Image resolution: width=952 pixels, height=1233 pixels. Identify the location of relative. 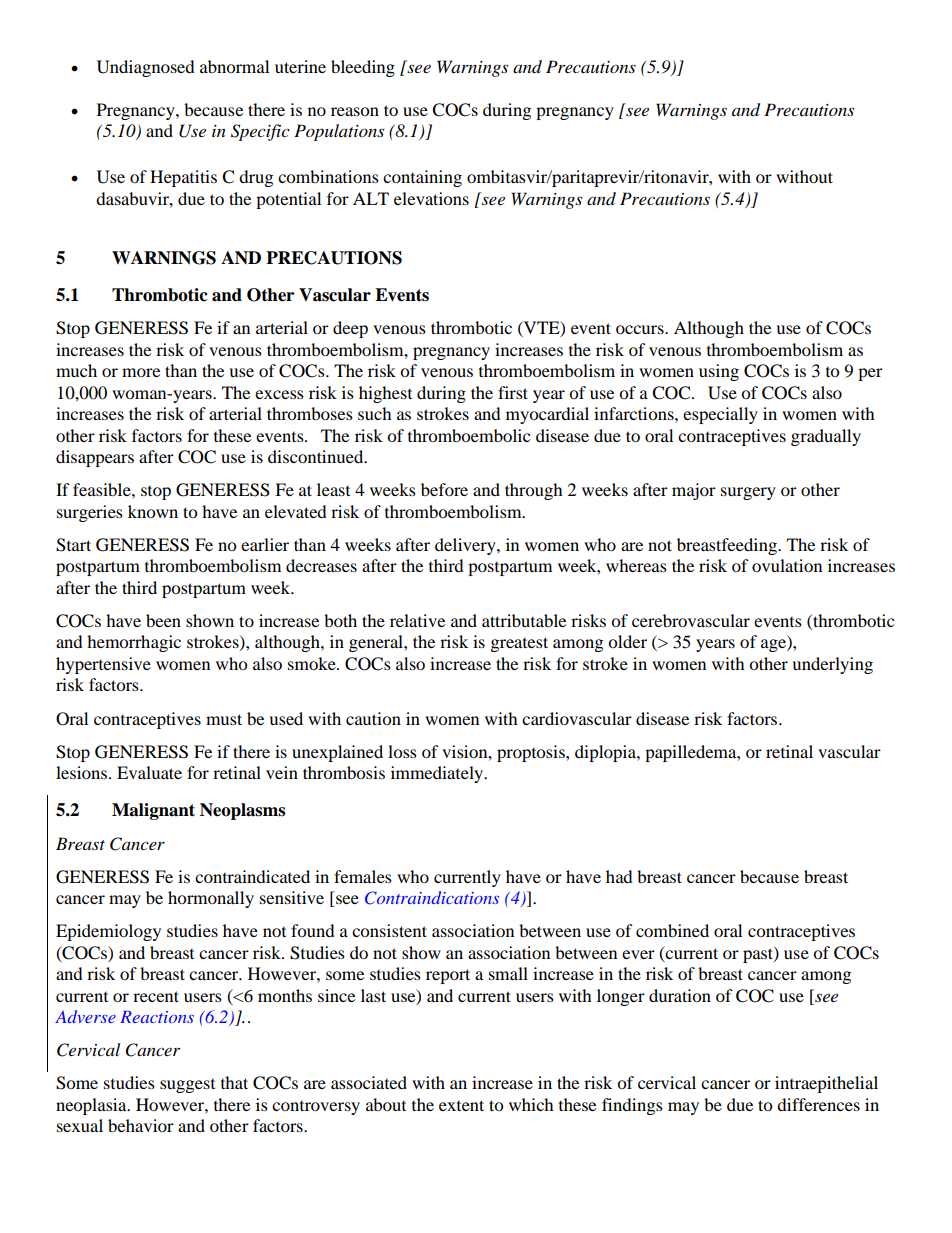
(417, 620).
